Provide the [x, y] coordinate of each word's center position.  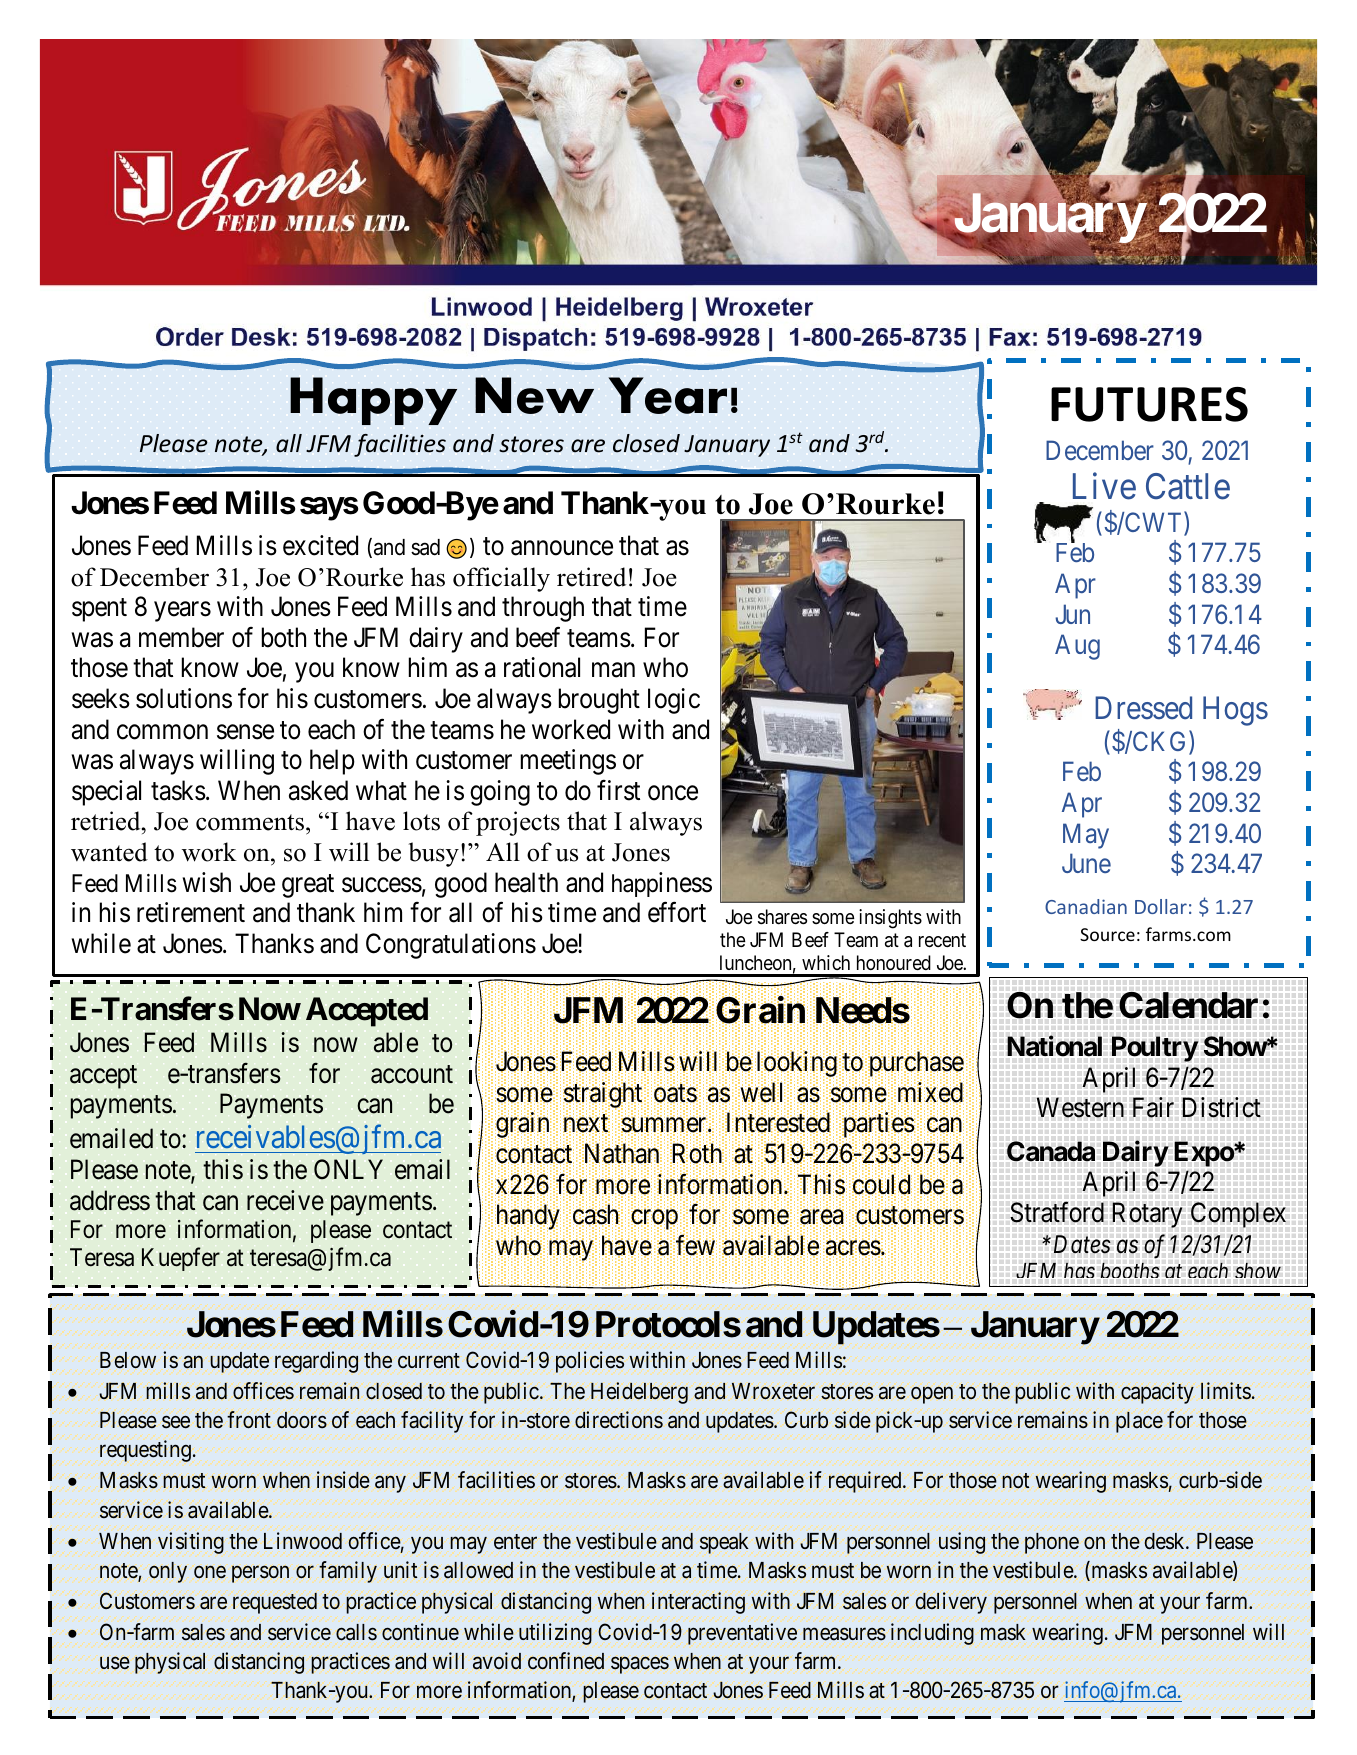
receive [285, 1200]
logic [674, 701]
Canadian [1086, 906]
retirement [191, 912]
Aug [1077, 647]
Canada [1051, 1151]
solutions [184, 698]
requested [275, 1603]
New [534, 395]
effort [677, 912]
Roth [697, 1154]
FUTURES [1149, 404]
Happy [373, 401]
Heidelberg [639, 1393]
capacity [1157, 1393]
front [249, 1420]
